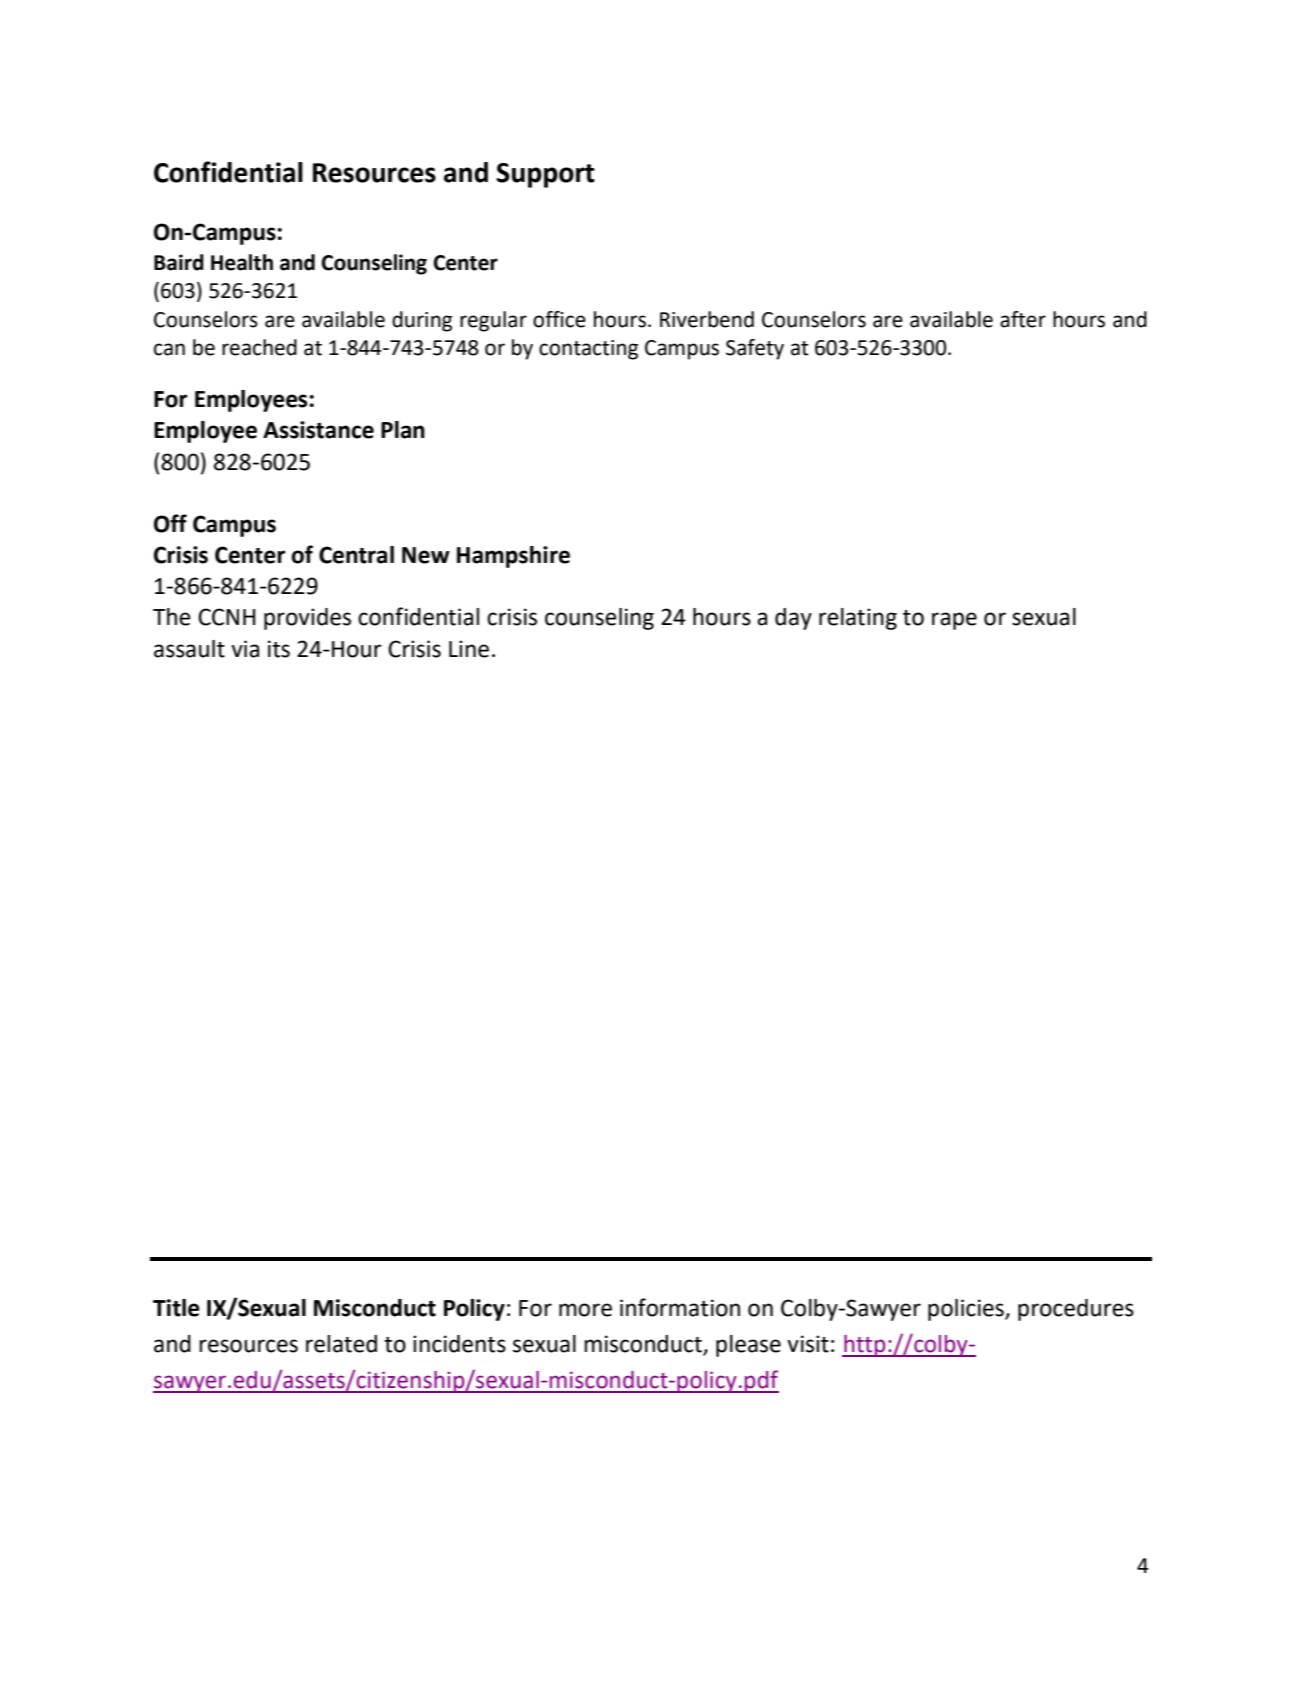 The height and width of the document is (1685, 1302). Describe the element at coordinates (546, 175) in the document. I see `Support` at that location.
